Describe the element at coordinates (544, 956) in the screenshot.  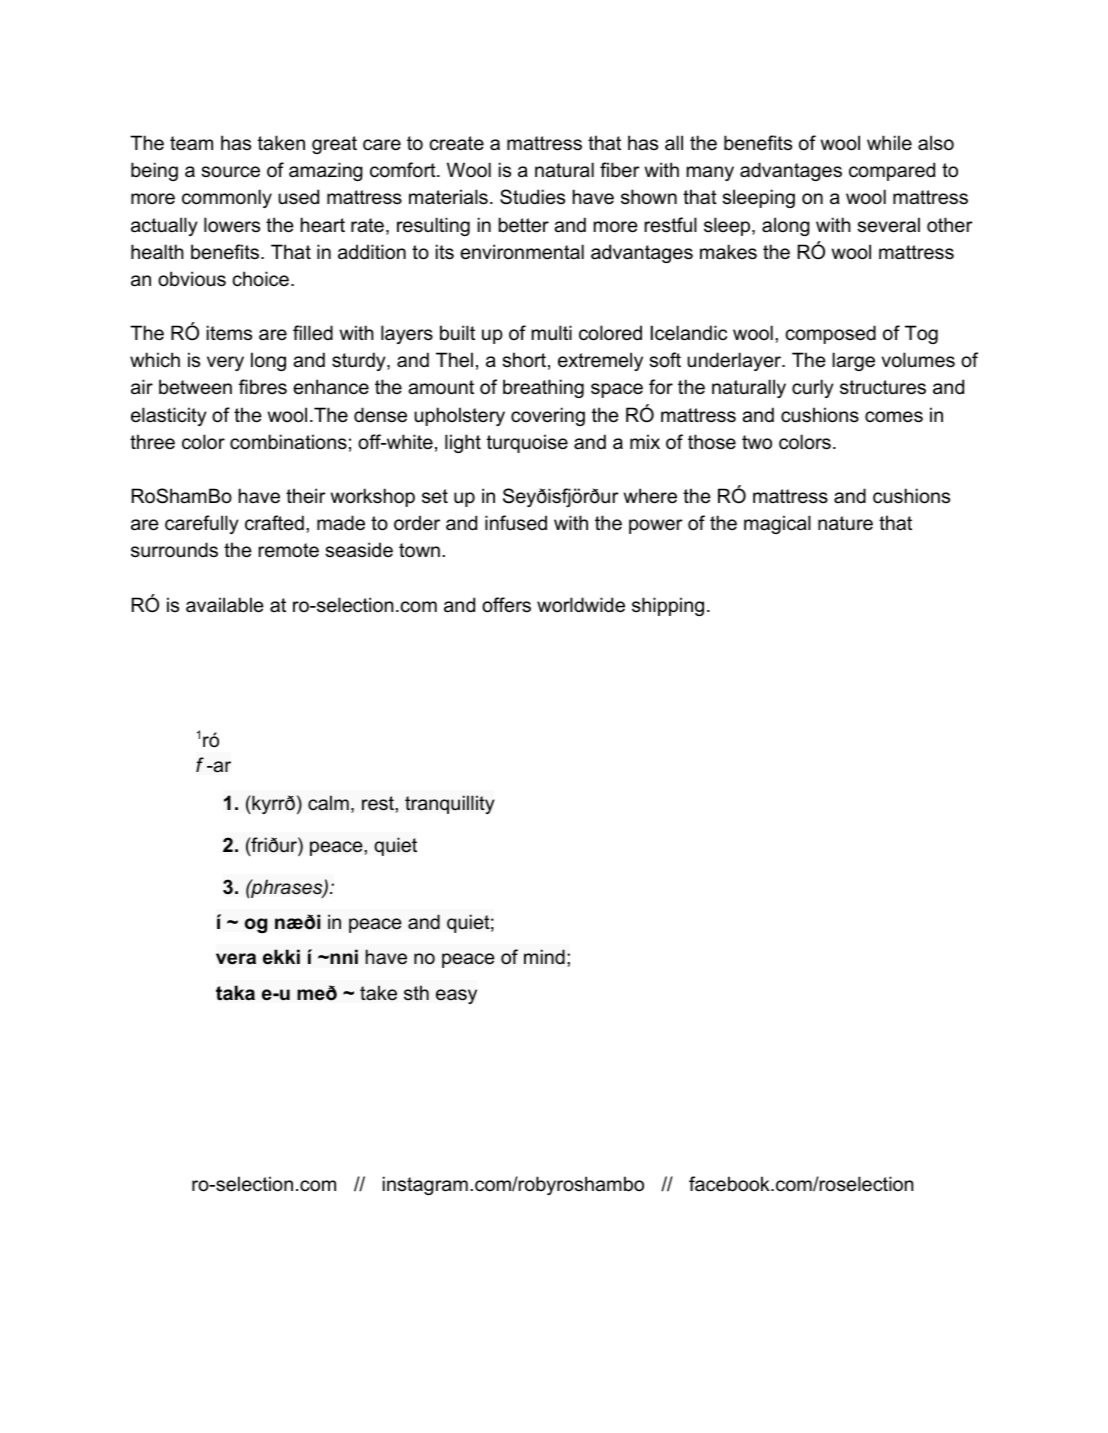
I see `mind` at that location.
